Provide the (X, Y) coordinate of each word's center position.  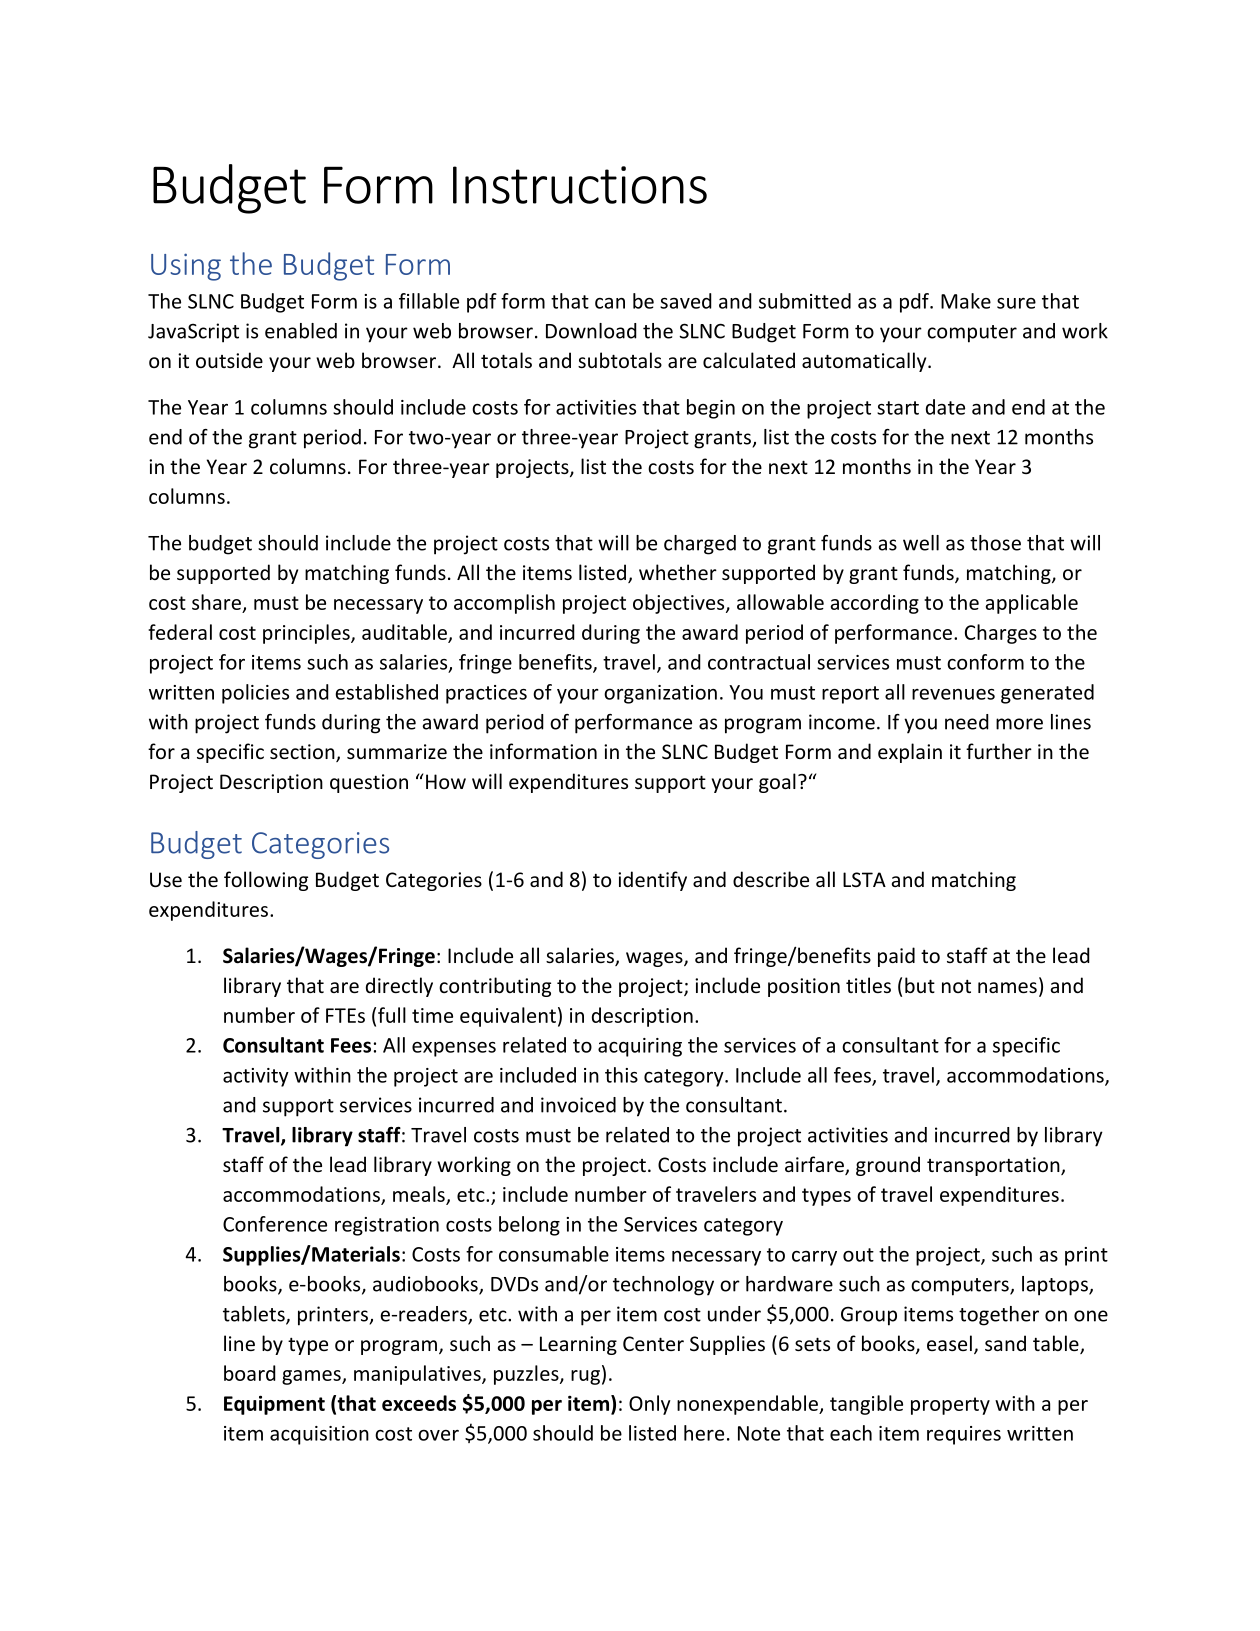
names (1007, 987)
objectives (680, 604)
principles (307, 634)
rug (585, 1377)
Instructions (580, 185)
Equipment (274, 1405)
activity (256, 1077)
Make (966, 301)
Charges (1001, 634)
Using (186, 267)
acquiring (640, 1047)
